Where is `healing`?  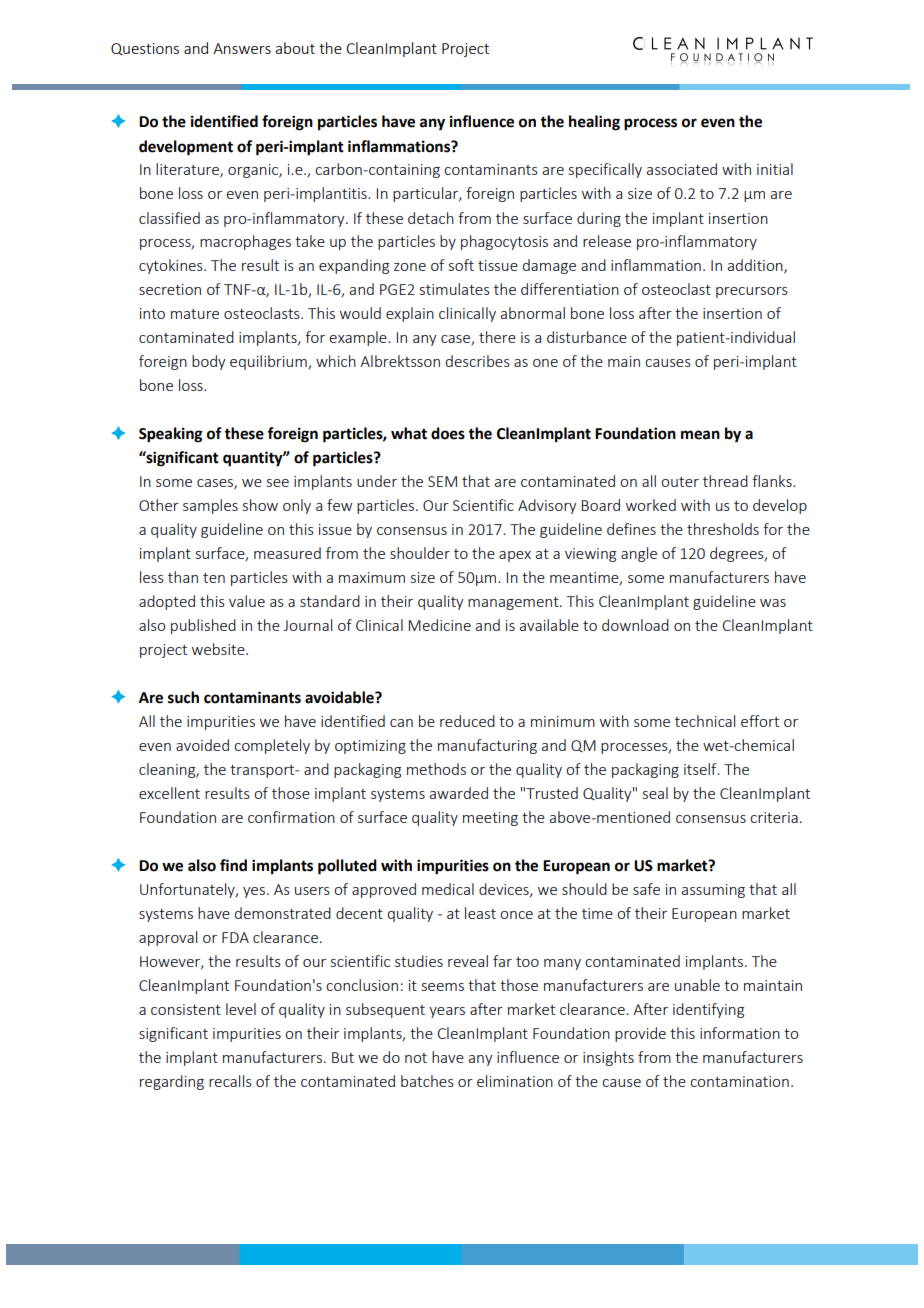 healing is located at coordinates (594, 123).
